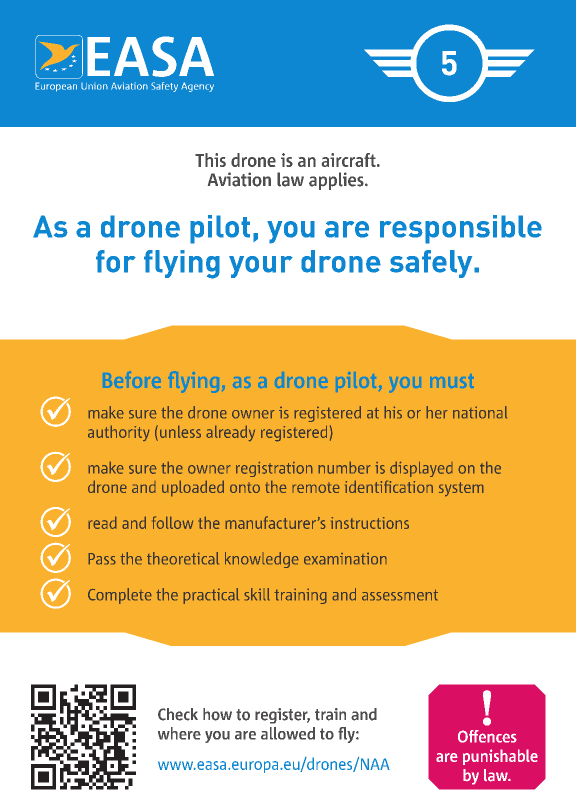  Describe the element at coordinates (316, 487) in the image. I see `remote` at that location.
